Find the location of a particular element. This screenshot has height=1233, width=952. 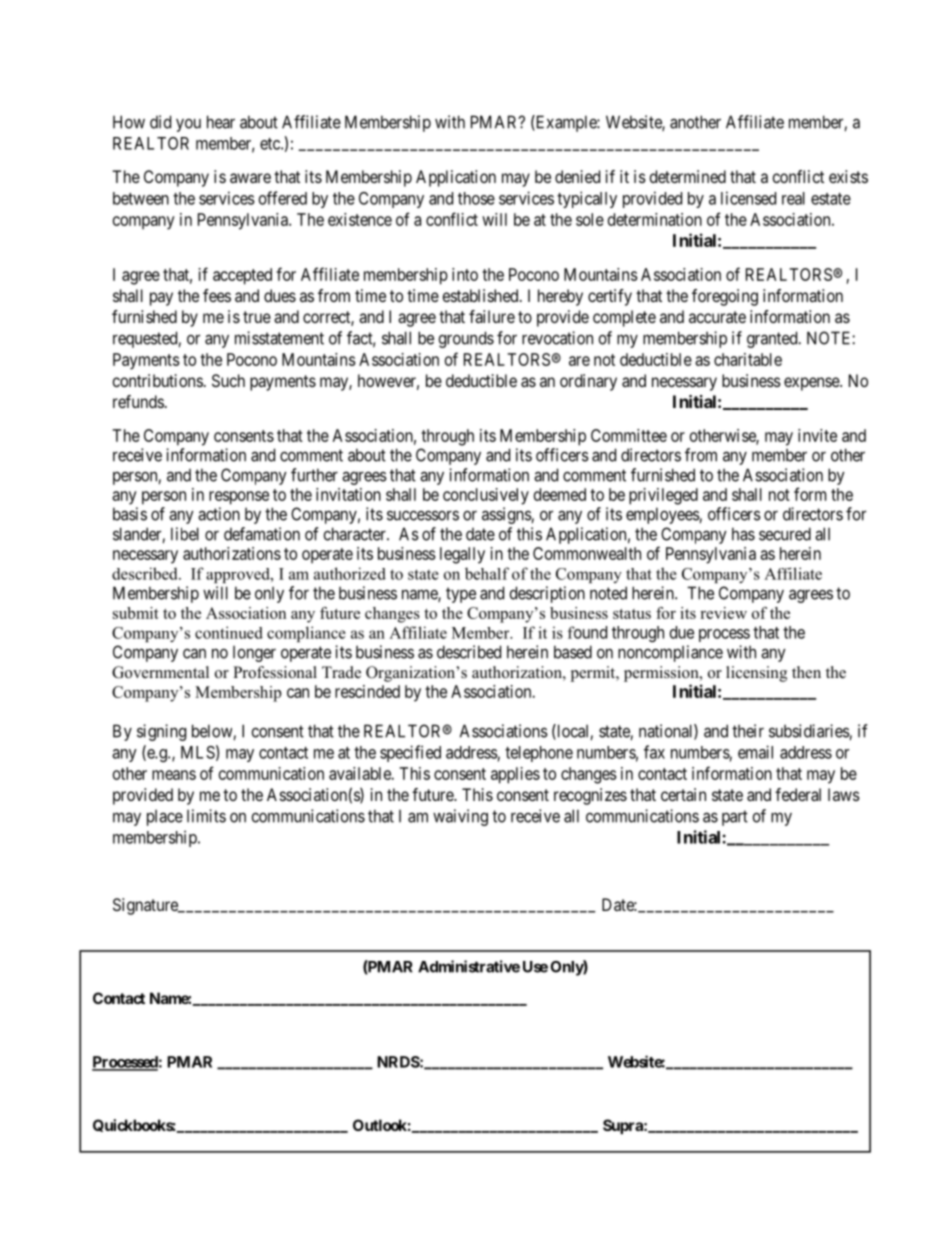

hear is located at coordinates (221, 122).
